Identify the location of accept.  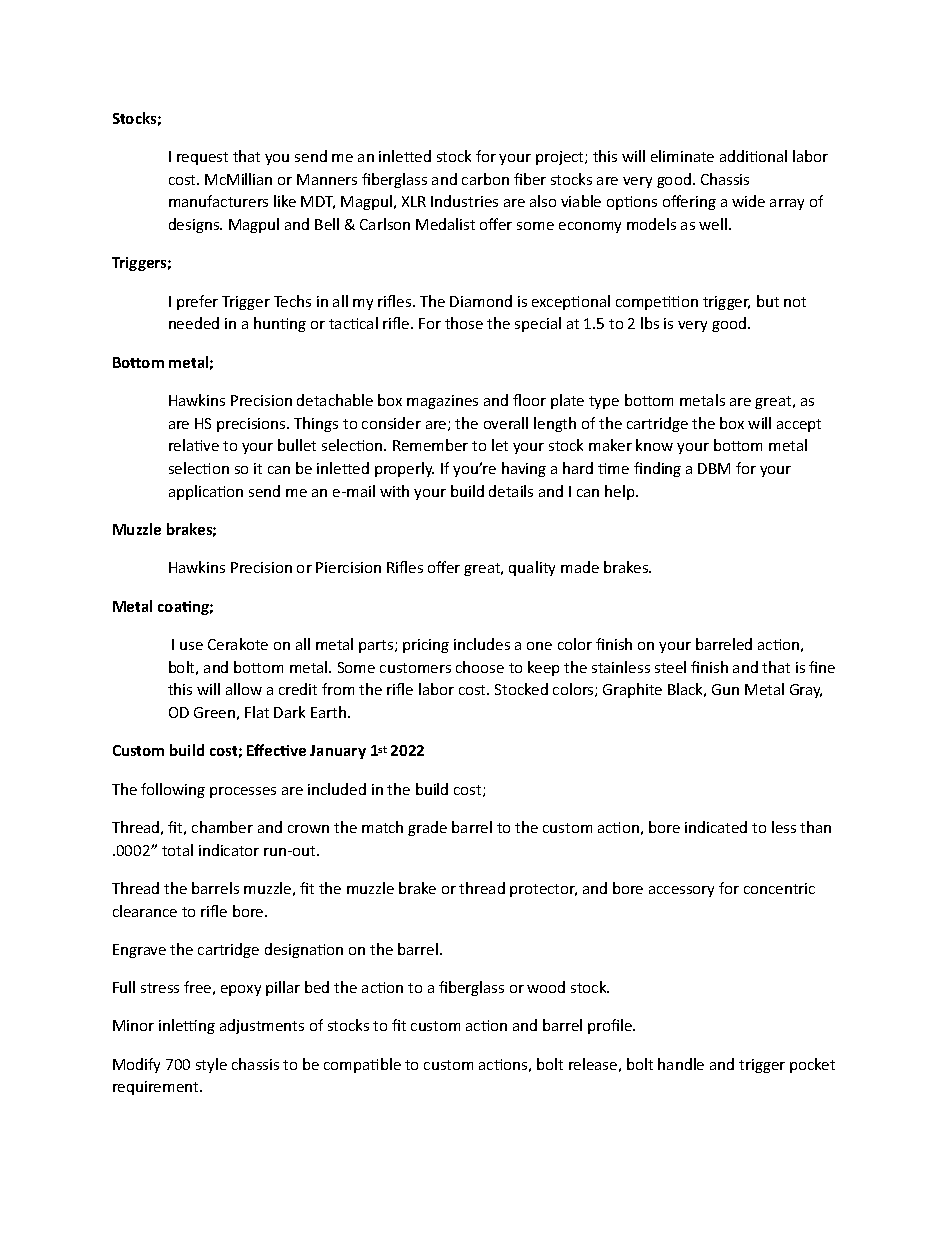
(799, 425).
